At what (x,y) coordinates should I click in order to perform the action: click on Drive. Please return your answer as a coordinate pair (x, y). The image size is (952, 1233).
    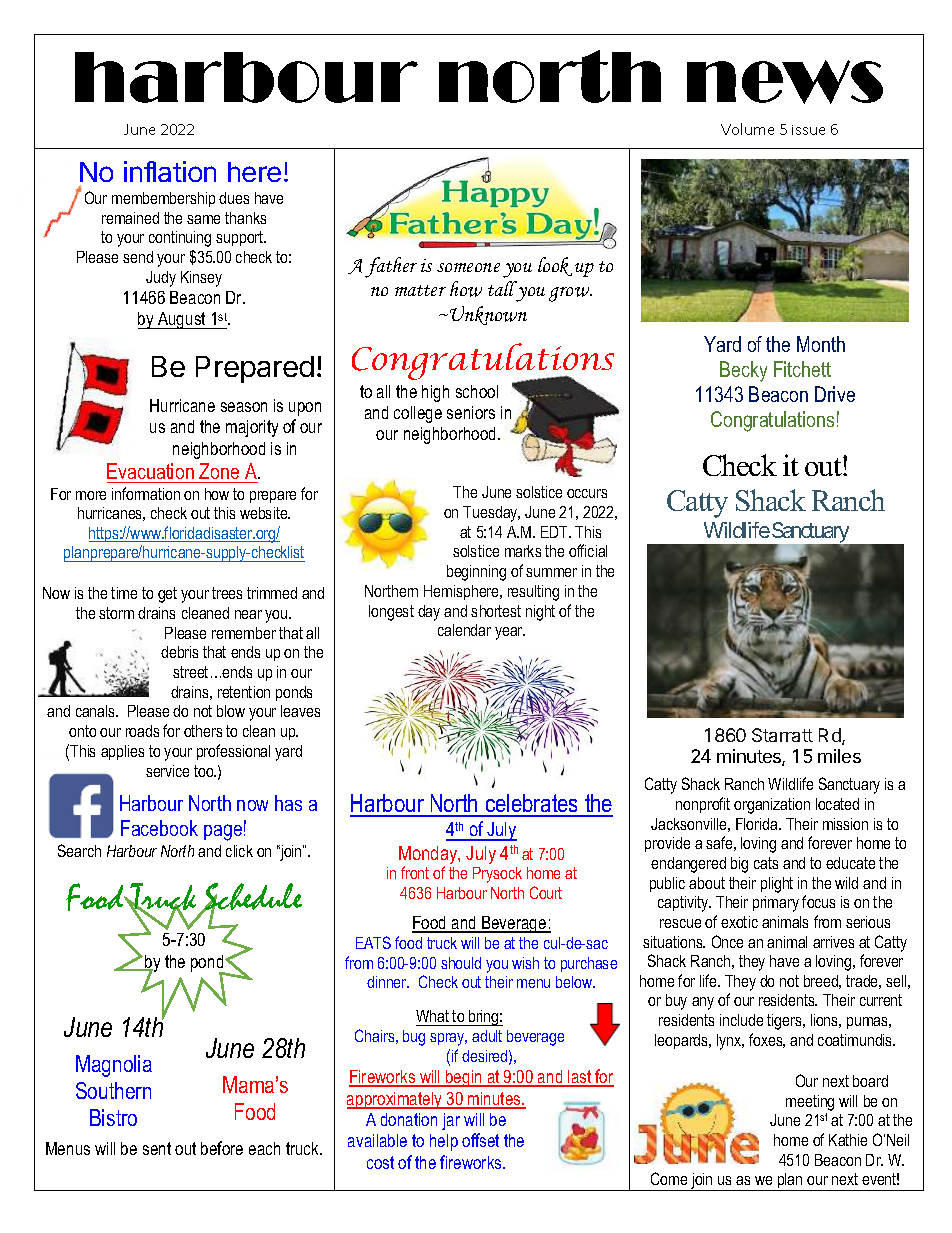
    Looking at the image, I should click on (835, 394).
